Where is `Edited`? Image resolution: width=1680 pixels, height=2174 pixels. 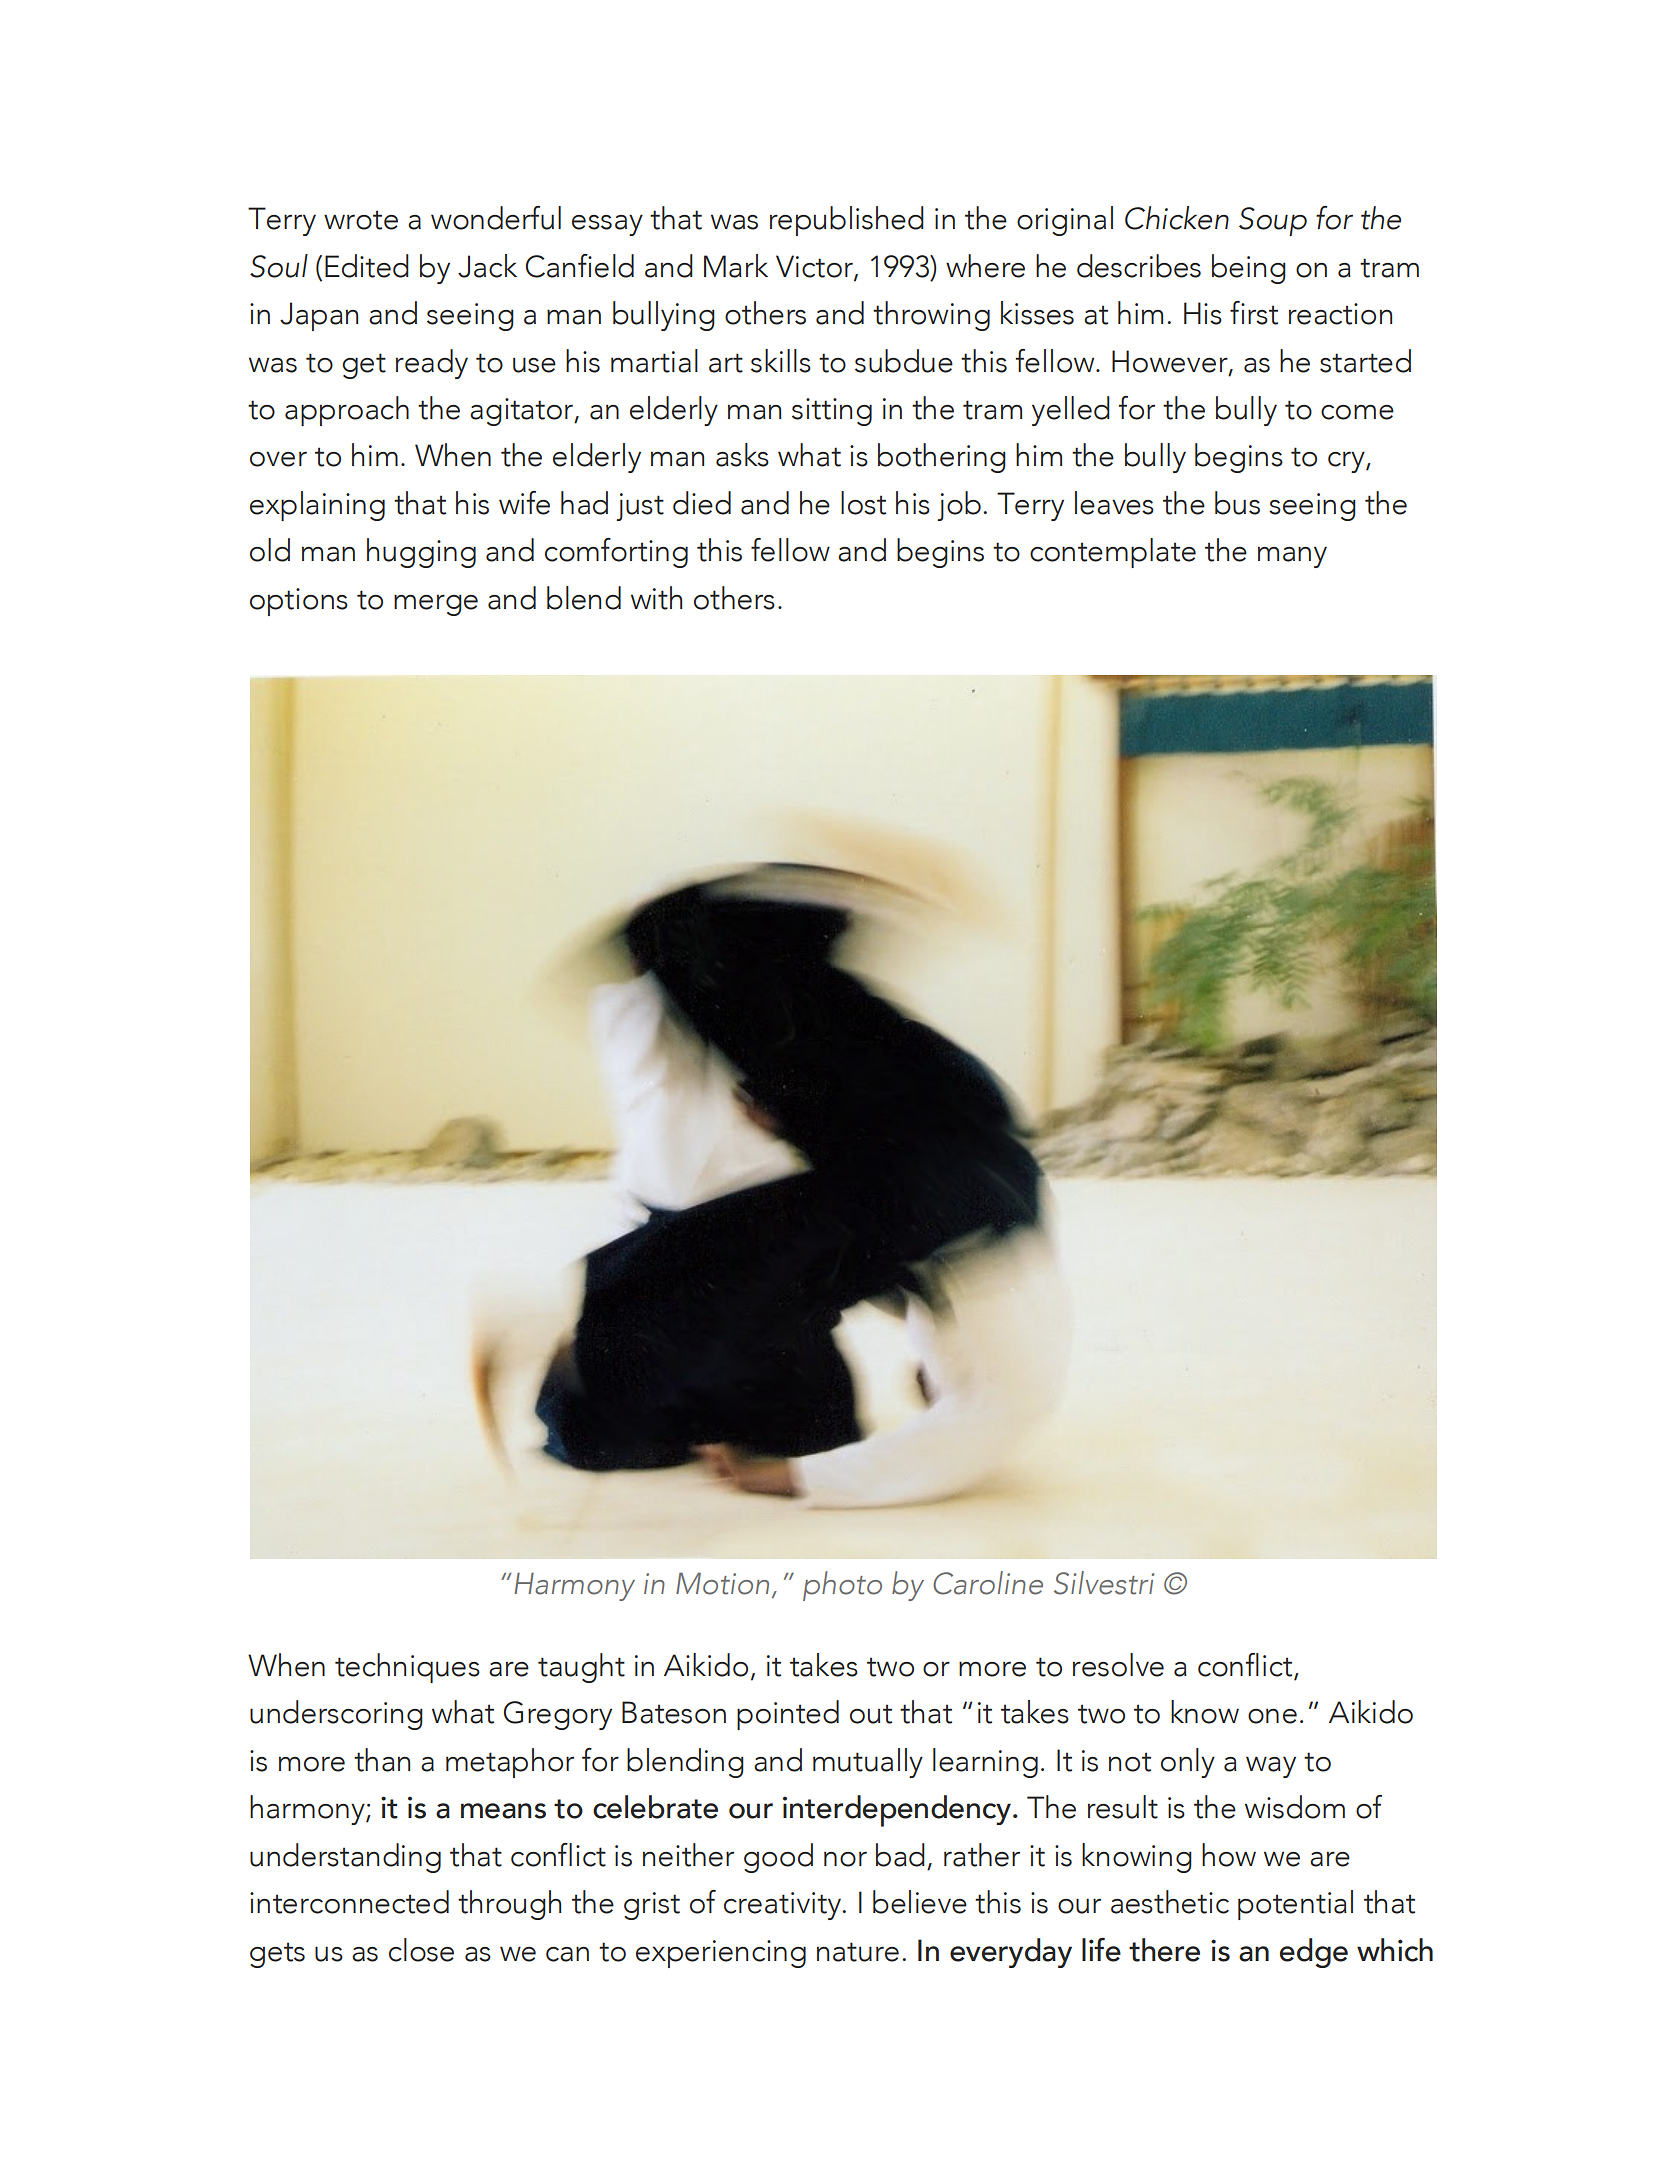
Edited is located at coordinates (367, 266).
